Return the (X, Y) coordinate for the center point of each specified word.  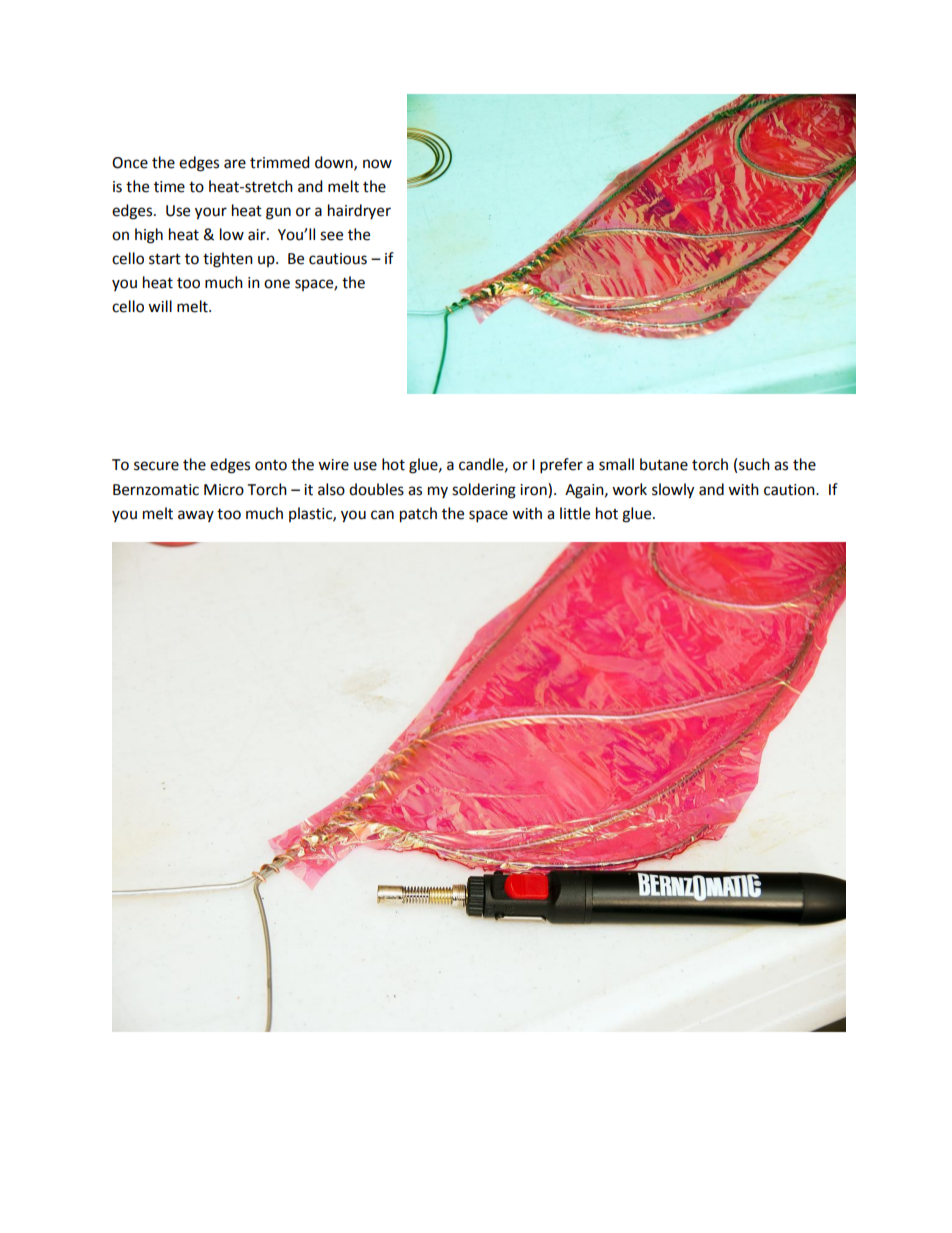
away (196, 516)
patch (418, 515)
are (235, 164)
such (754, 464)
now (377, 164)
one (277, 284)
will (160, 306)
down (335, 163)
